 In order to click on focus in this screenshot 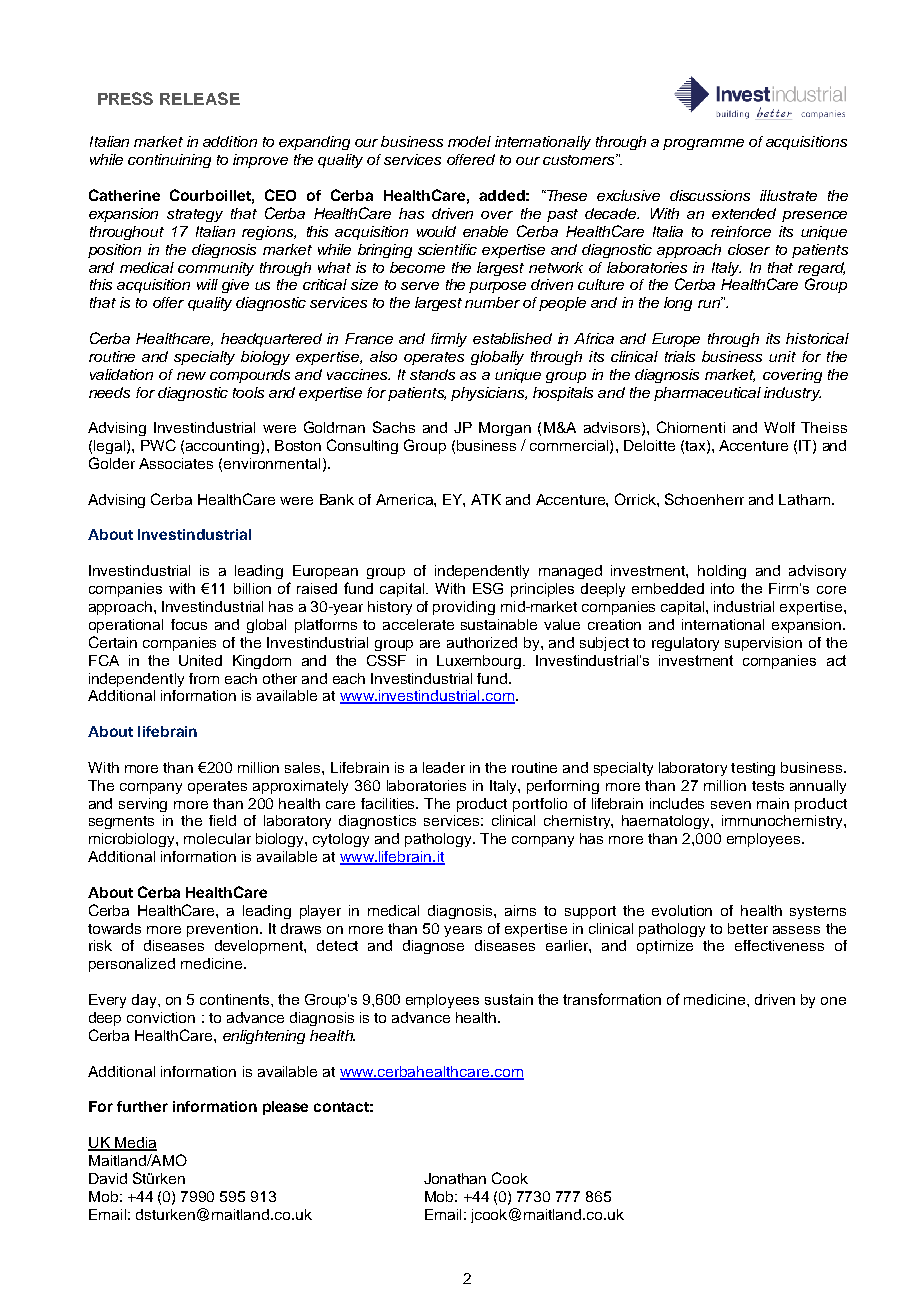, I will do `click(189, 624)`.
